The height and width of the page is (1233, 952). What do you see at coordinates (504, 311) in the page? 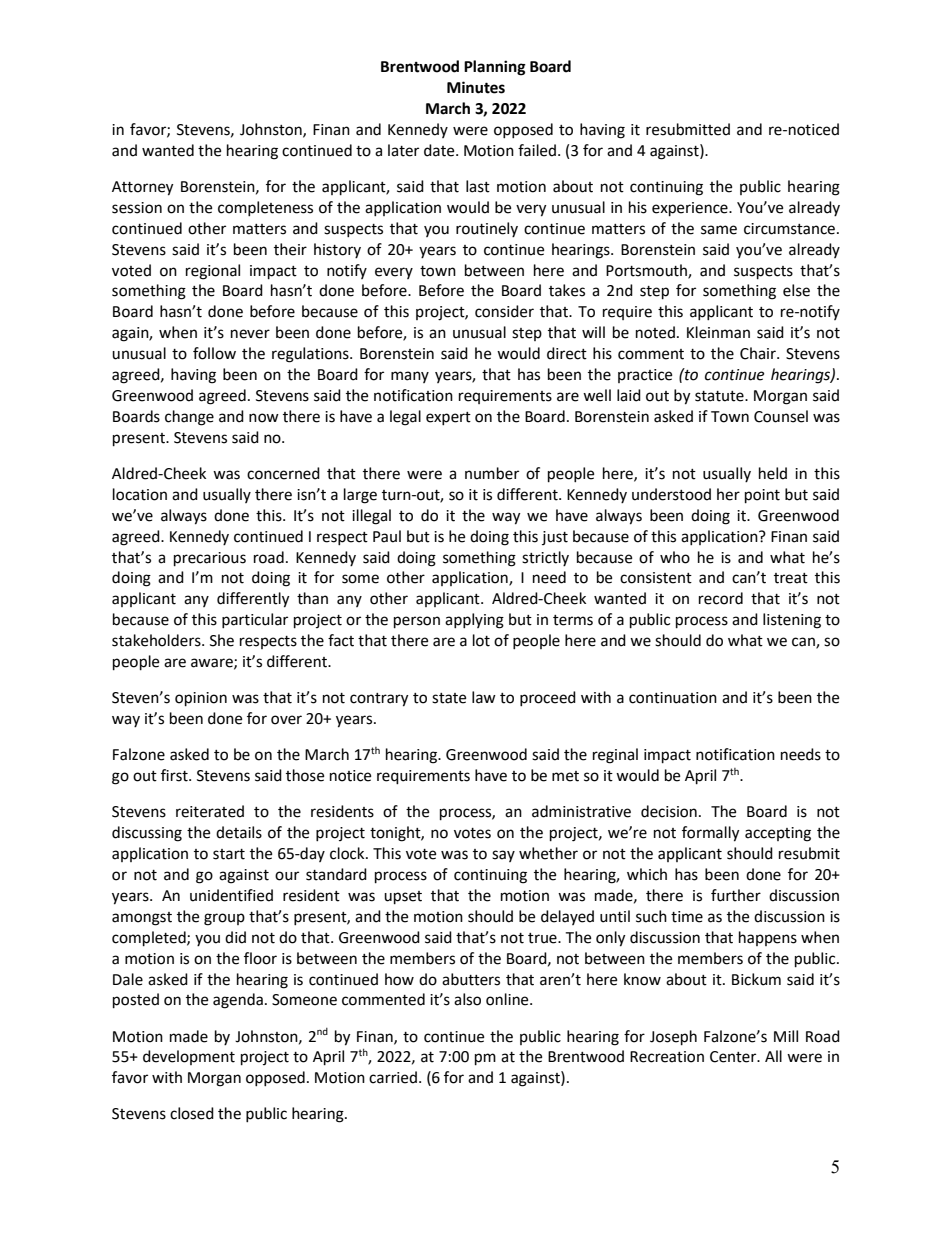
I see `consider` at bounding box center [504, 311].
